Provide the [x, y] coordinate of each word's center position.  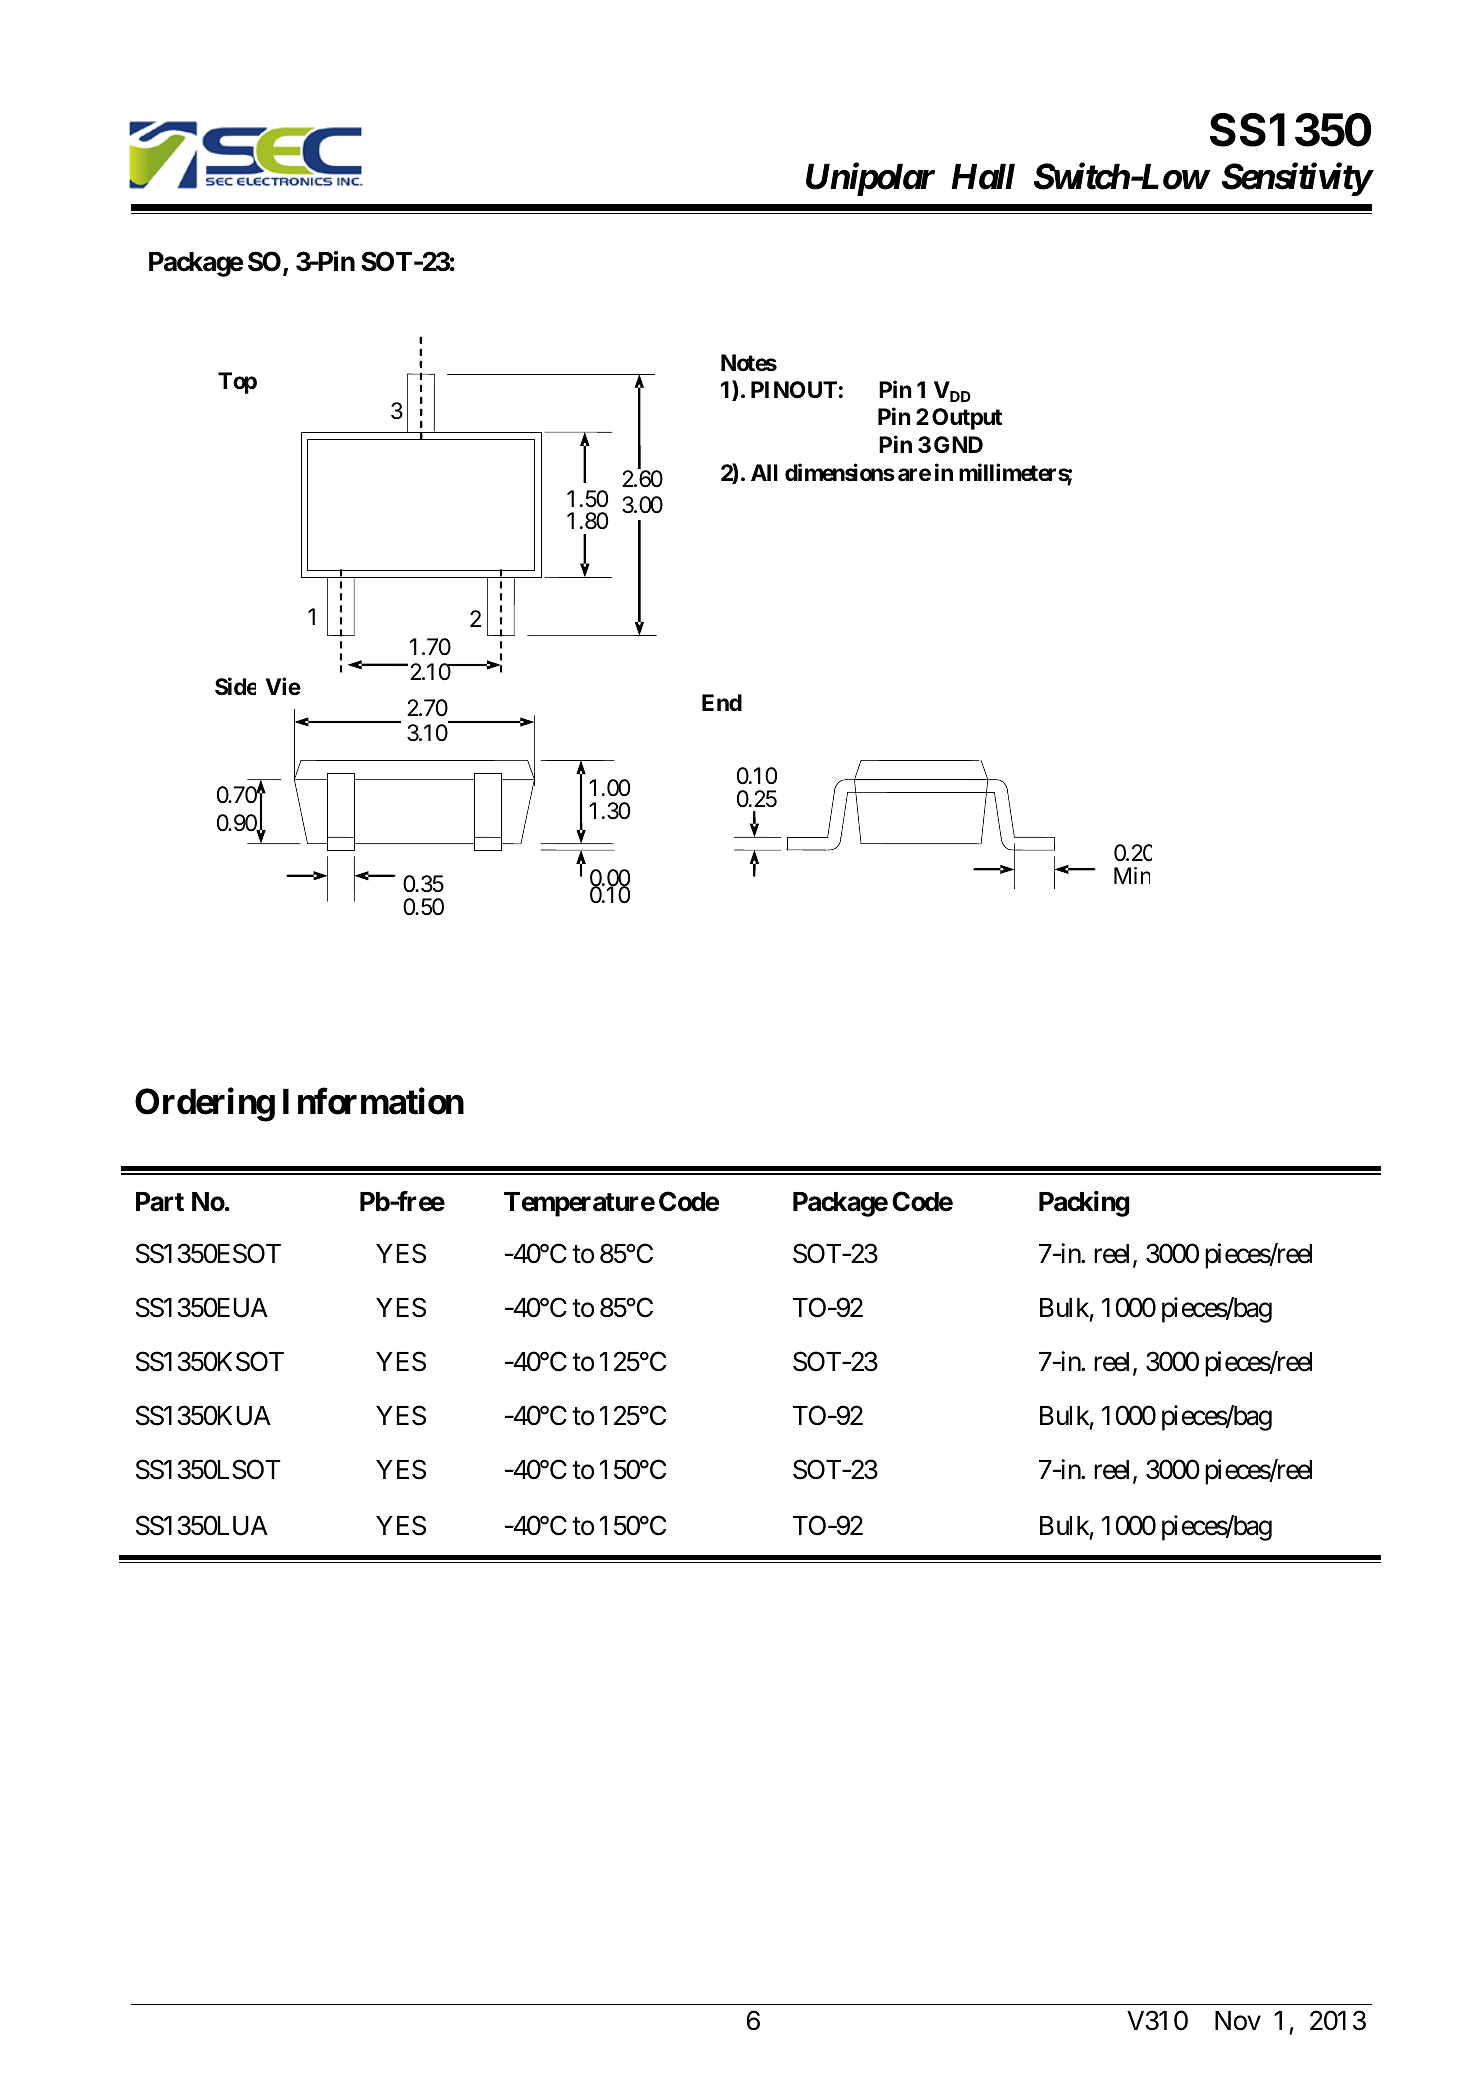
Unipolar [870, 179]
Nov [1238, 2021]
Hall [983, 176]
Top [237, 383]
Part [160, 1202]
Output [967, 419]
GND [958, 444]
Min [1132, 875]
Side [235, 687]
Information [373, 1102]
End [722, 702]
